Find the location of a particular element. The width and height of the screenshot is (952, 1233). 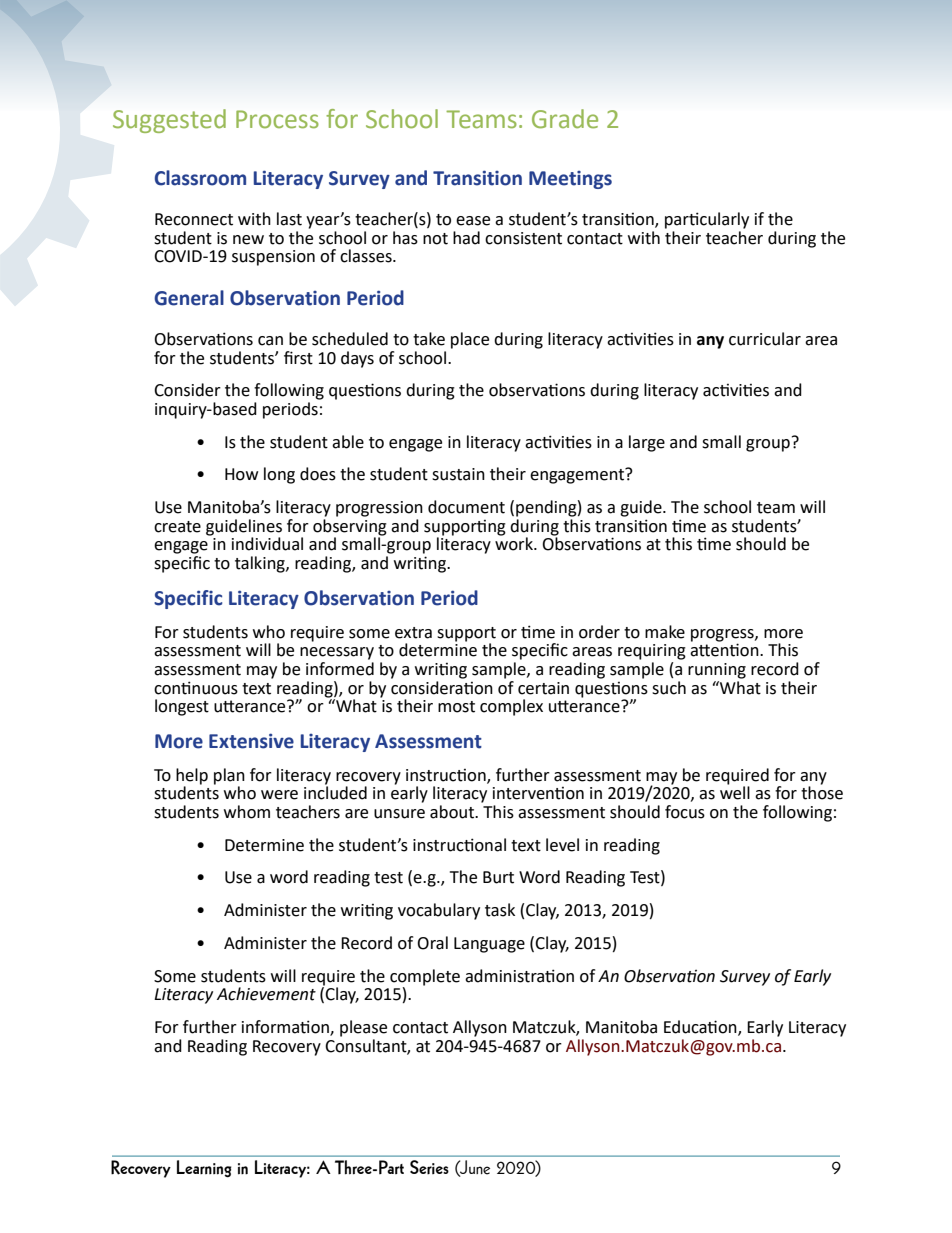

Meetings is located at coordinates (570, 180).
